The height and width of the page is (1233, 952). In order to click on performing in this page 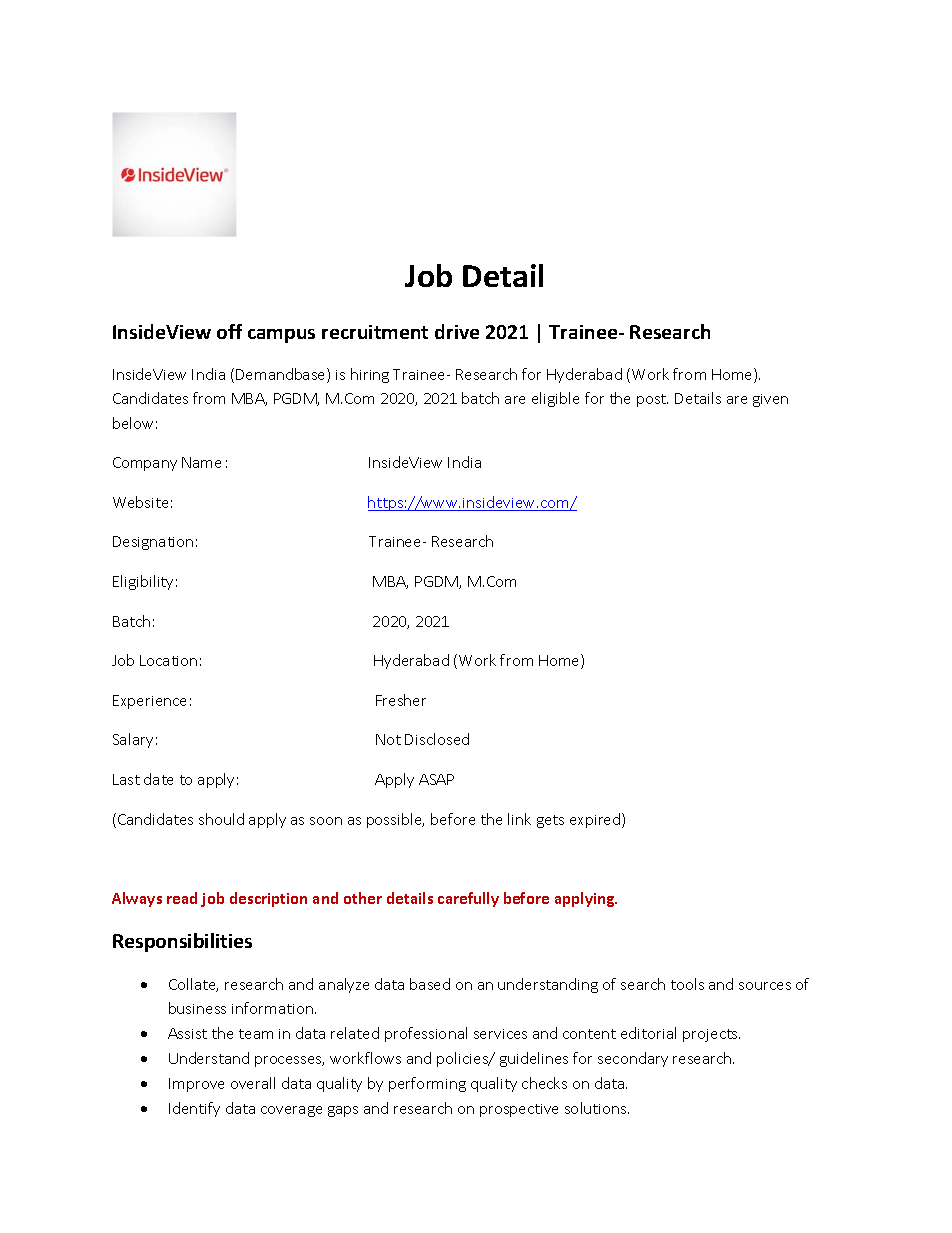, I will do `click(427, 1084)`.
